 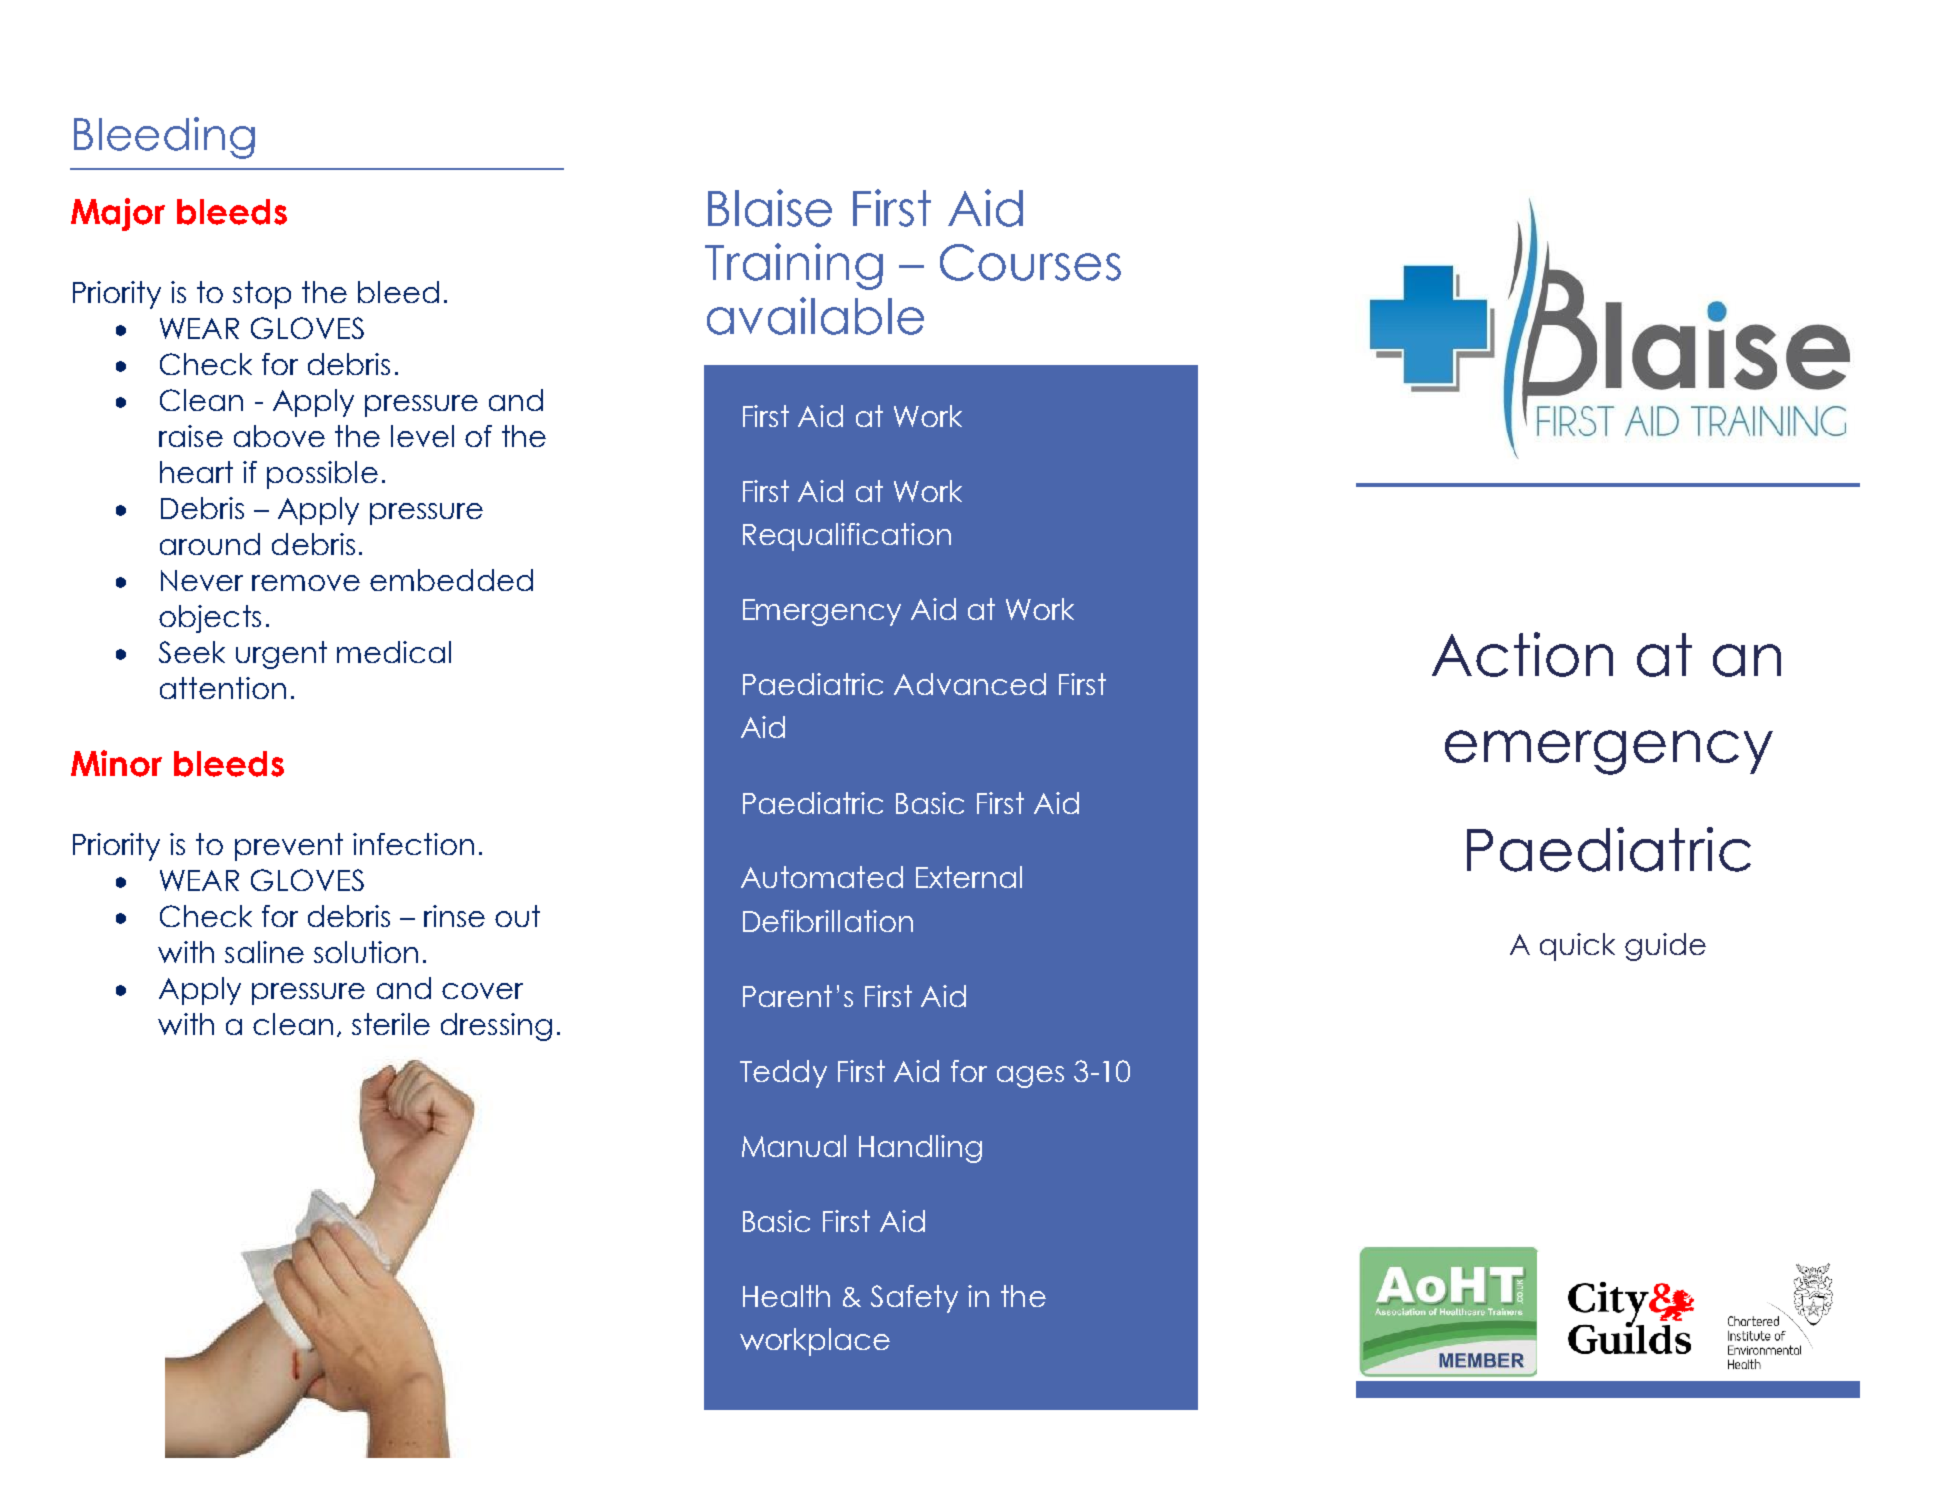 I want to click on quick, so click(x=1577, y=947).
